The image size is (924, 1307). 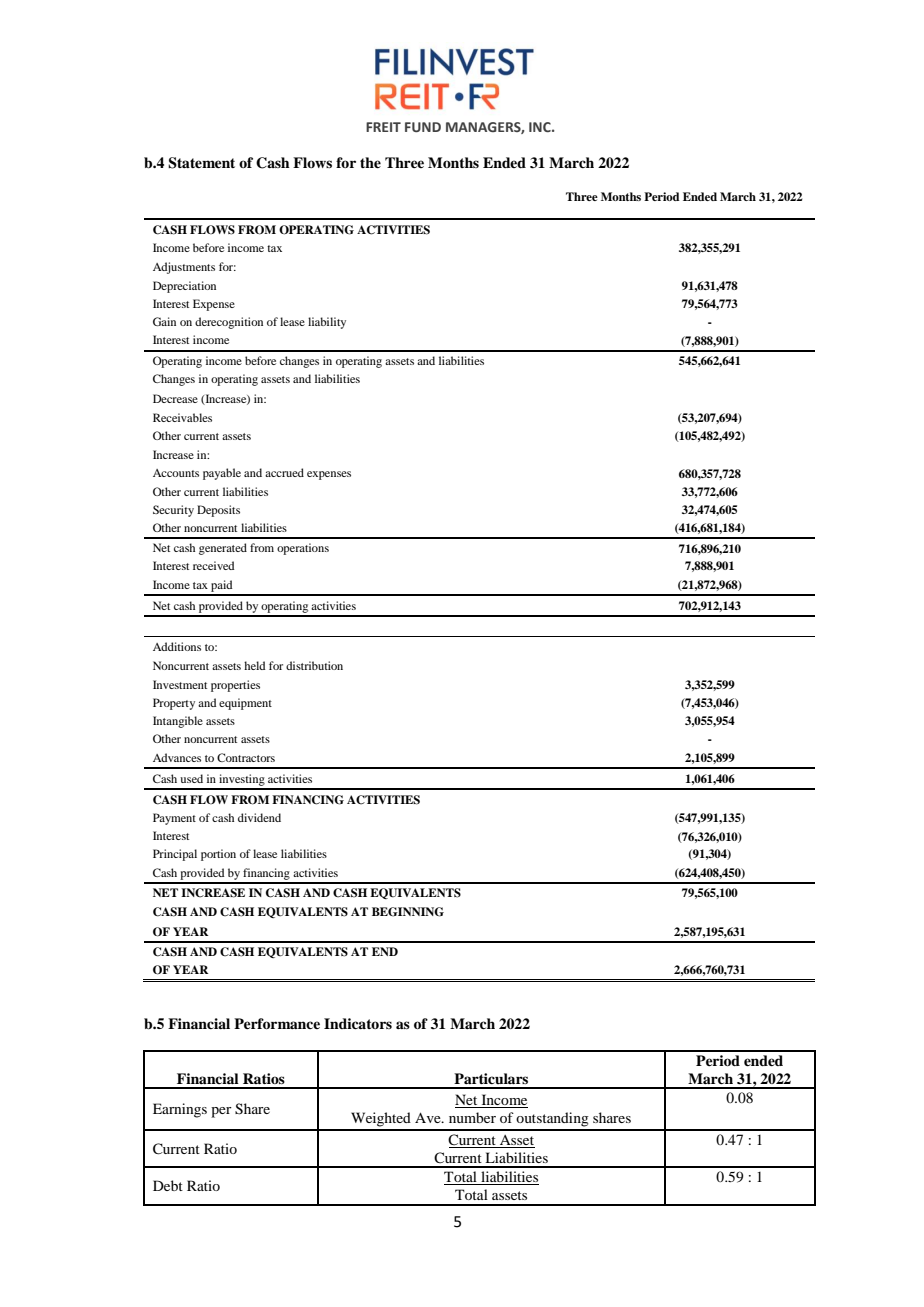 I want to click on FUND, so click(x=423, y=127).
